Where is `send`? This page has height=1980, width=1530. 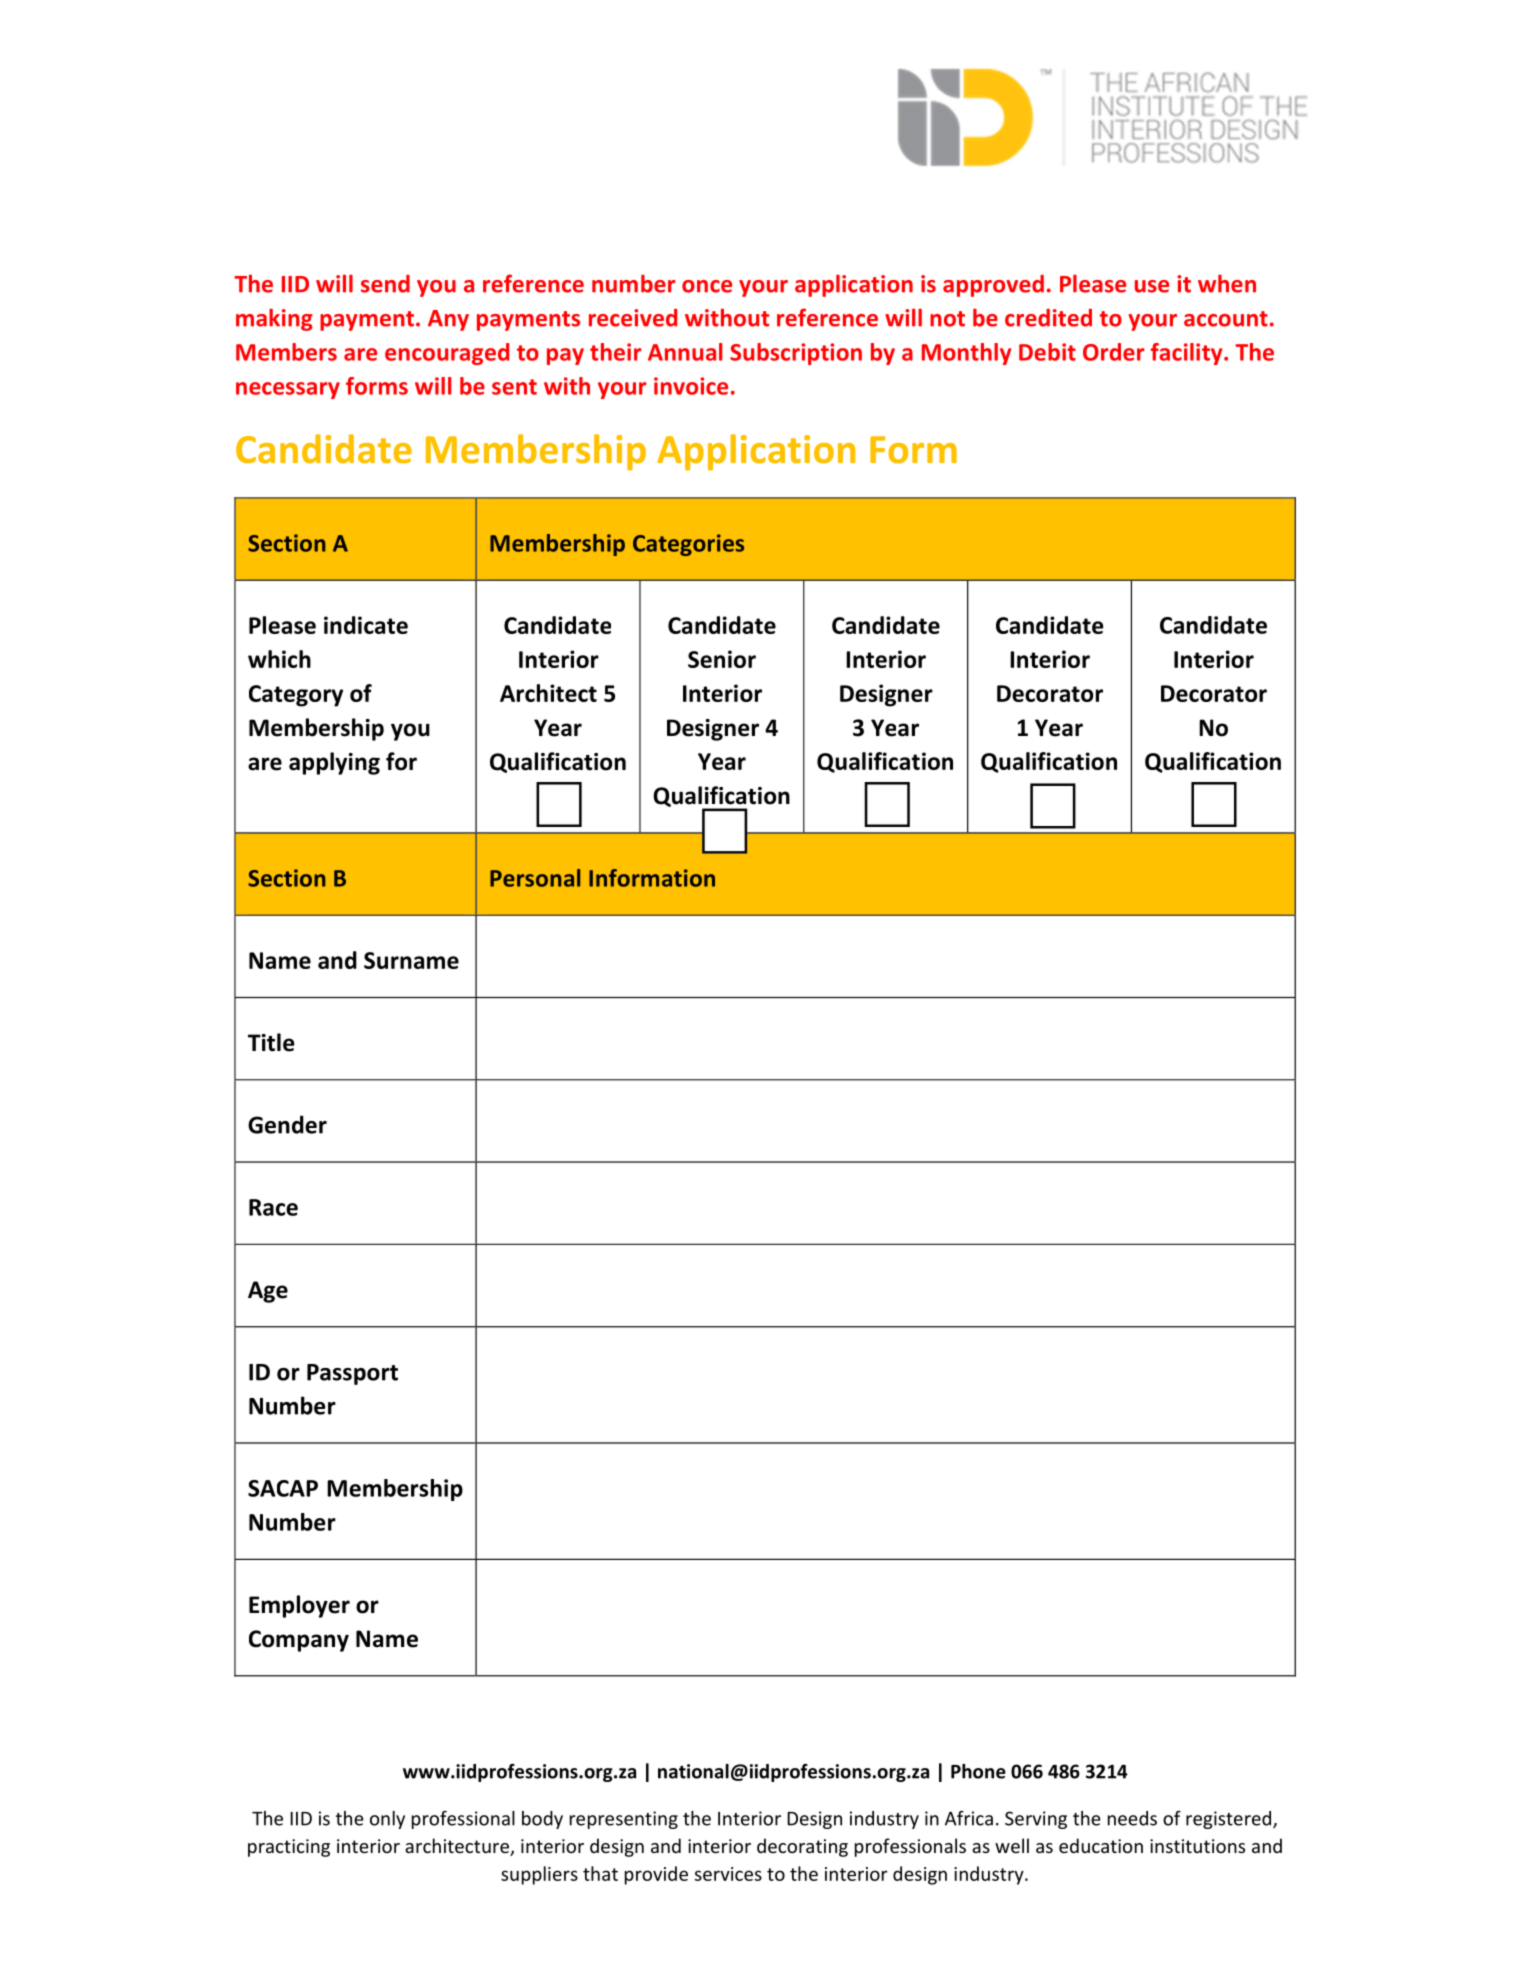 send is located at coordinates (385, 284).
